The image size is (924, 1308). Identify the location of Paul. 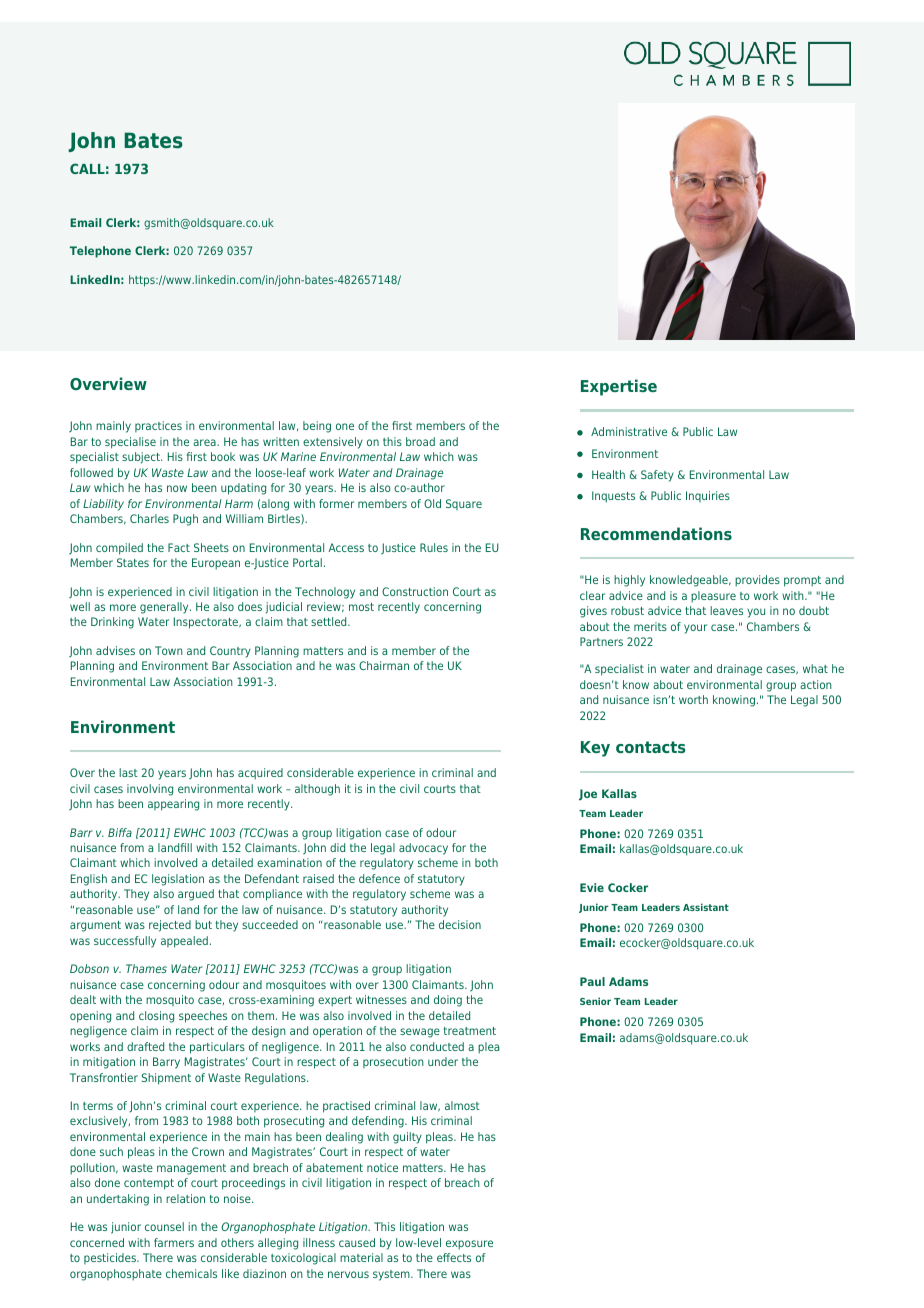
(592, 981).
